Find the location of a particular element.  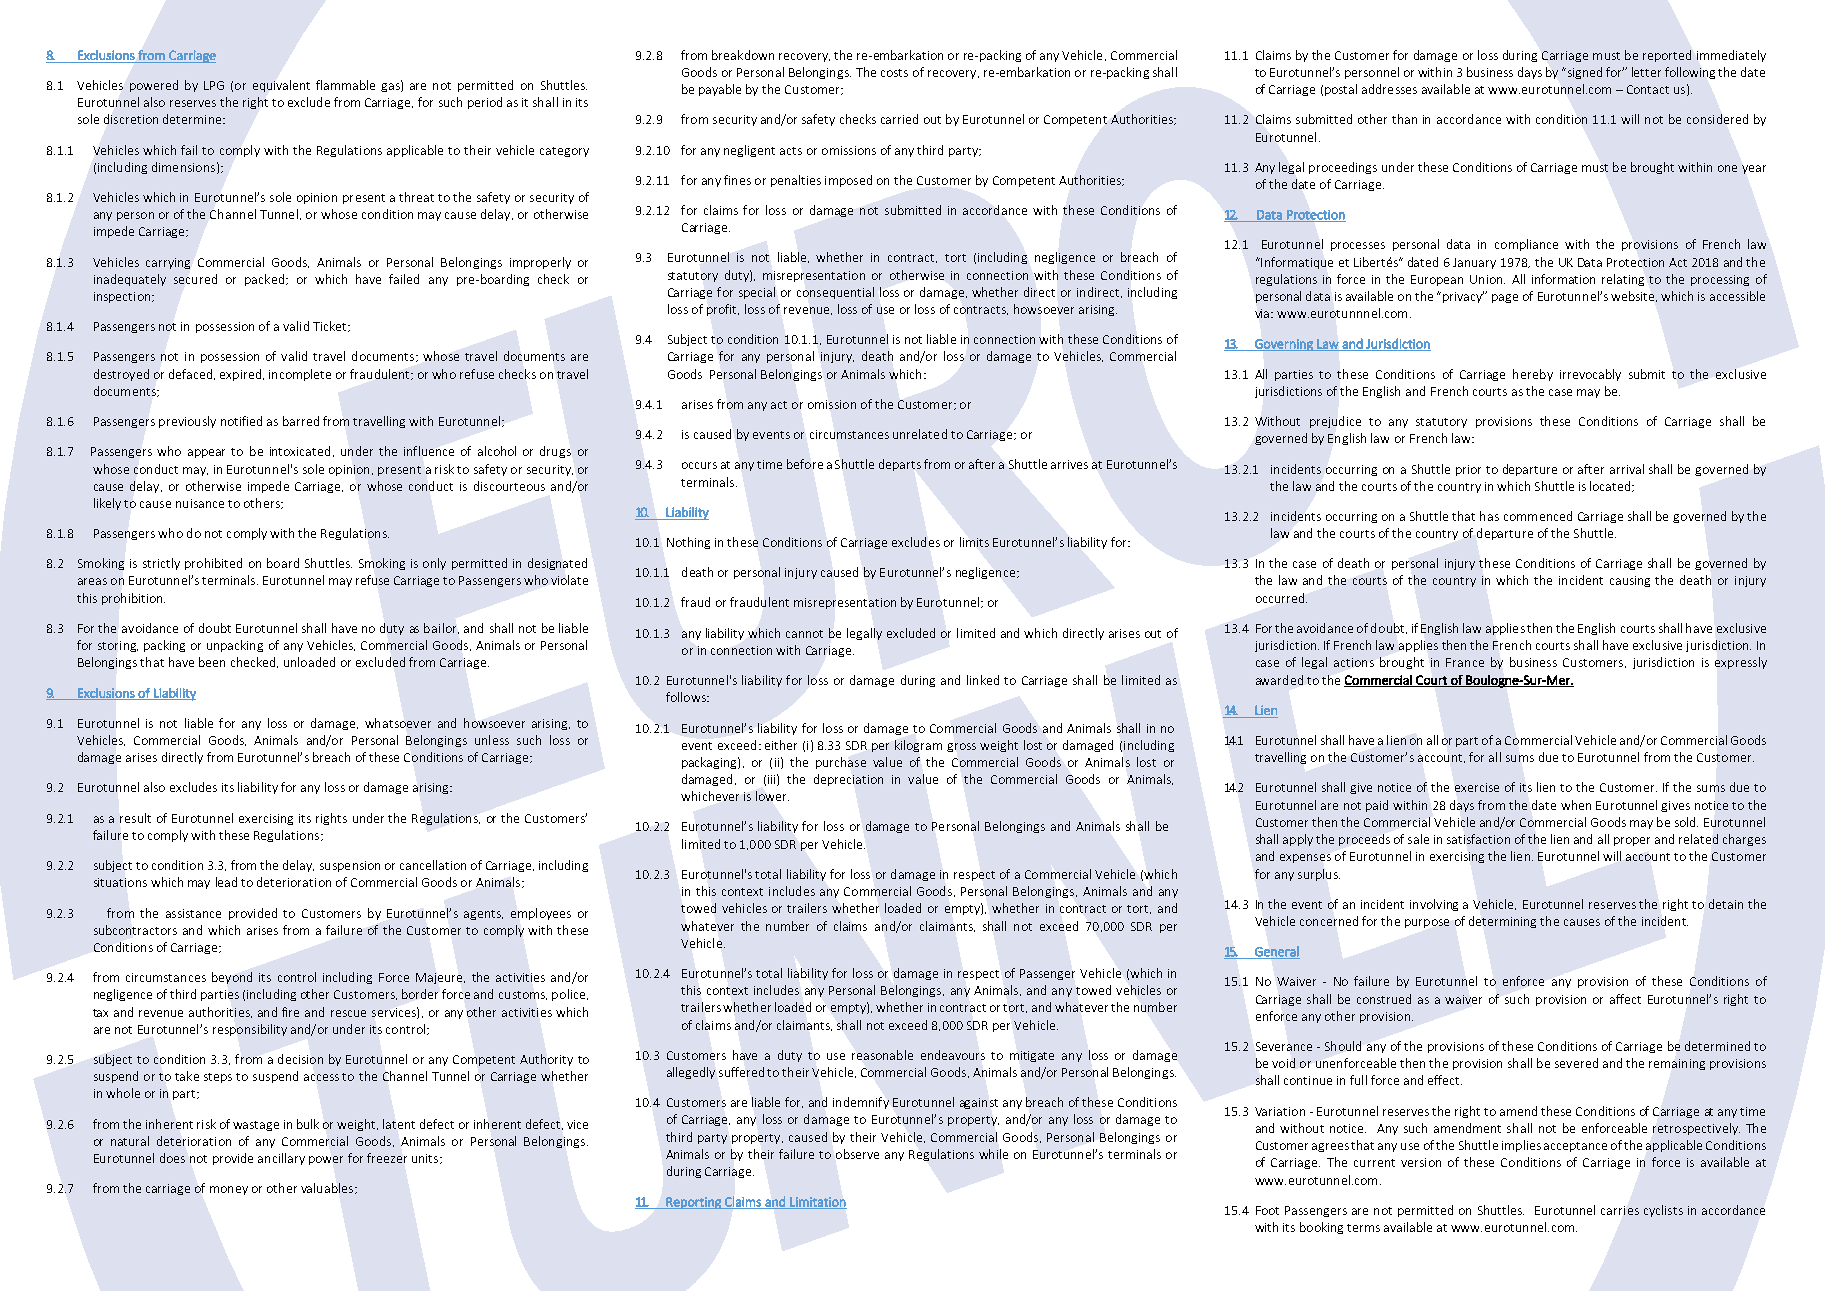

valuables is located at coordinates (327, 1188).
